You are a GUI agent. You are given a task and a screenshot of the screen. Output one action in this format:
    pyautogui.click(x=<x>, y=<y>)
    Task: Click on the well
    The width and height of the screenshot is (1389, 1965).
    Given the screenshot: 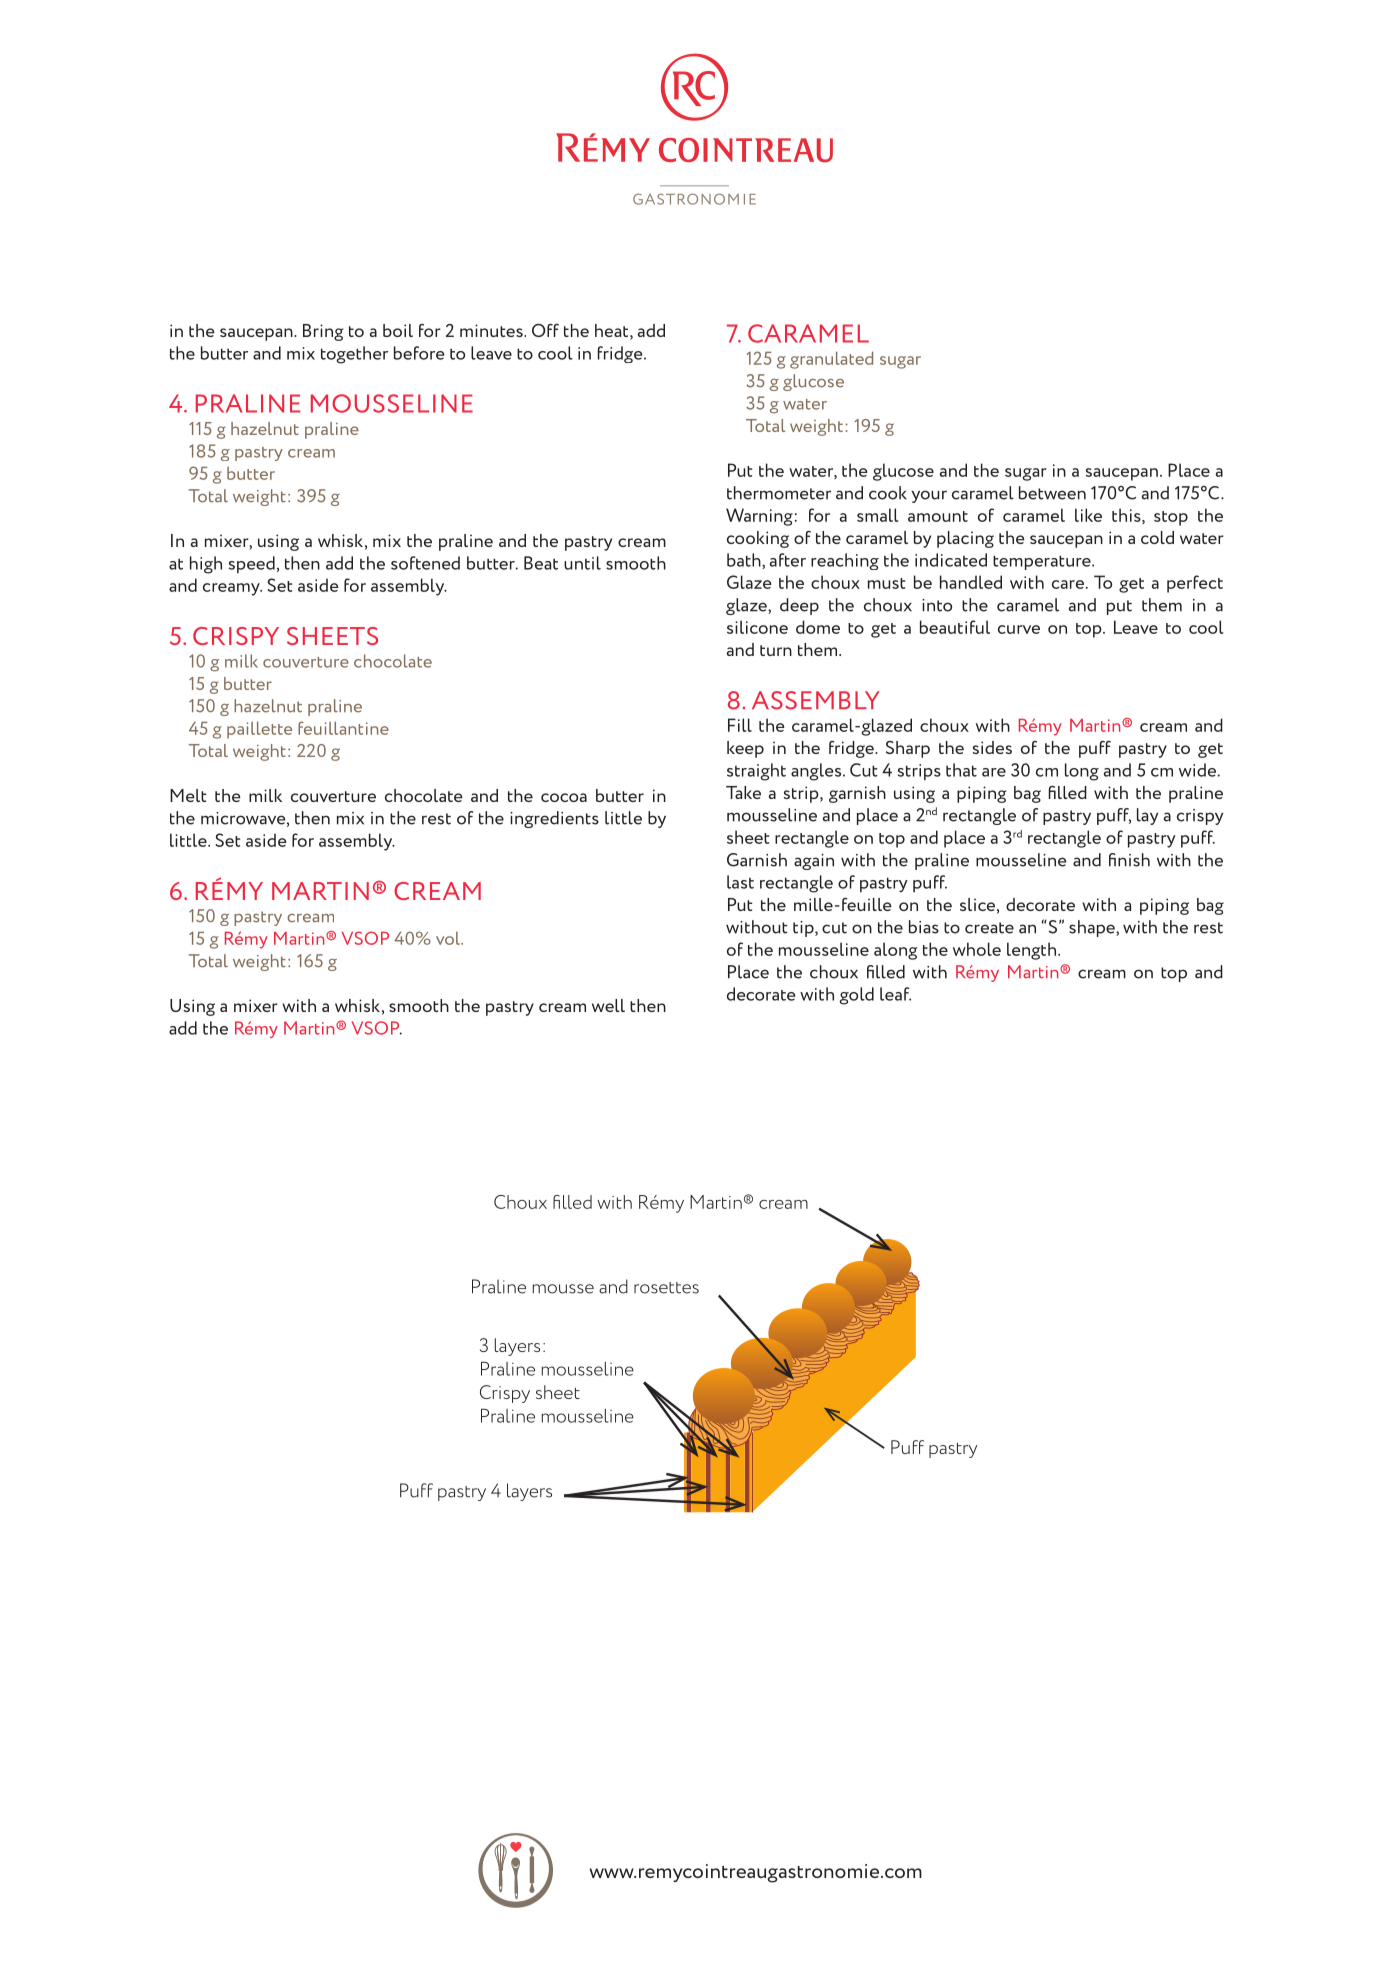 What is the action you would take?
    pyautogui.click(x=608, y=1005)
